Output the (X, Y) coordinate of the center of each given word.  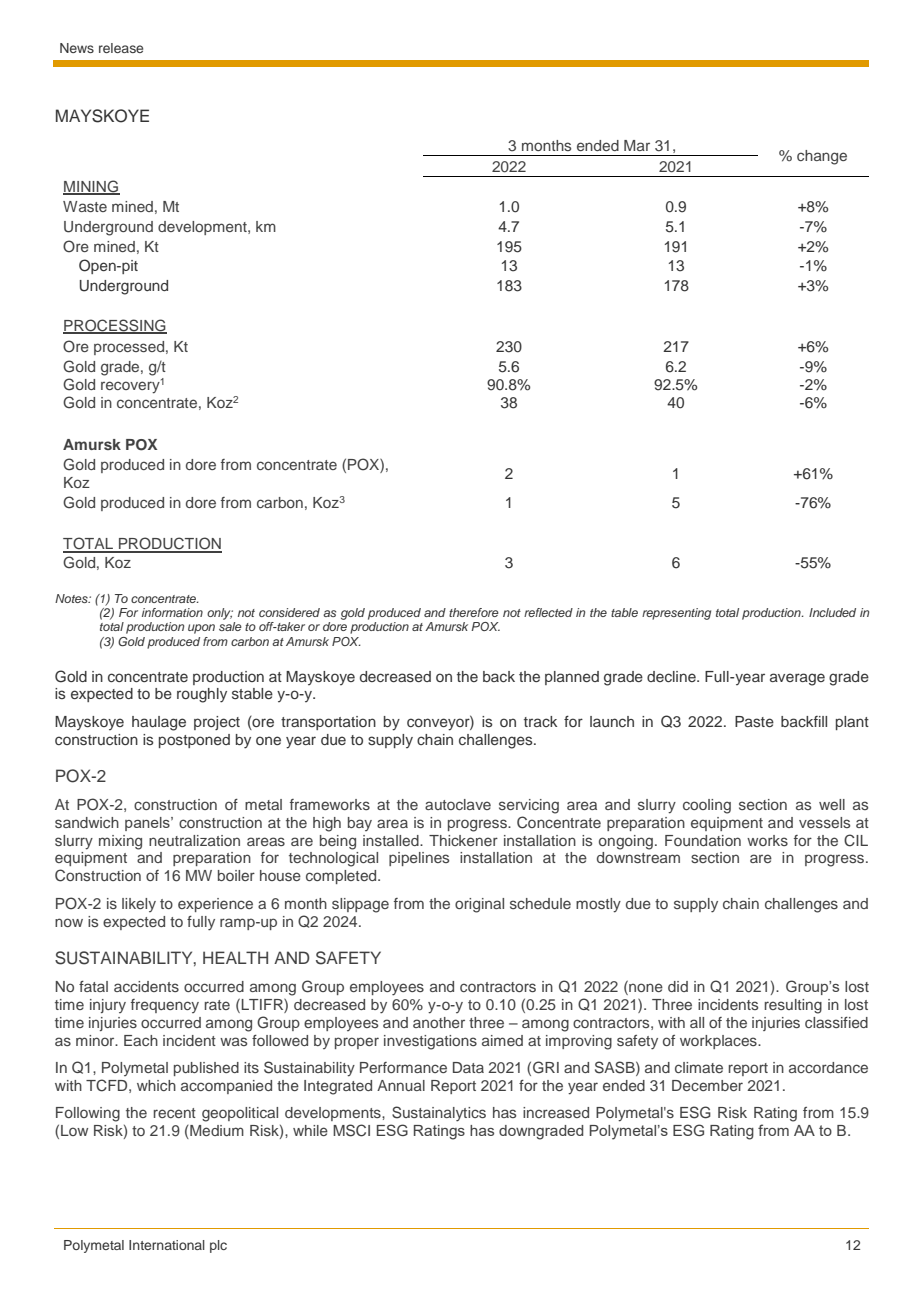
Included (832, 612)
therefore (474, 612)
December (707, 1085)
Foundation (703, 840)
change (822, 157)
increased (556, 1112)
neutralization (194, 840)
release (121, 48)
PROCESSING (115, 326)
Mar (637, 145)
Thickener (463, 840)
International (167, 1245)
